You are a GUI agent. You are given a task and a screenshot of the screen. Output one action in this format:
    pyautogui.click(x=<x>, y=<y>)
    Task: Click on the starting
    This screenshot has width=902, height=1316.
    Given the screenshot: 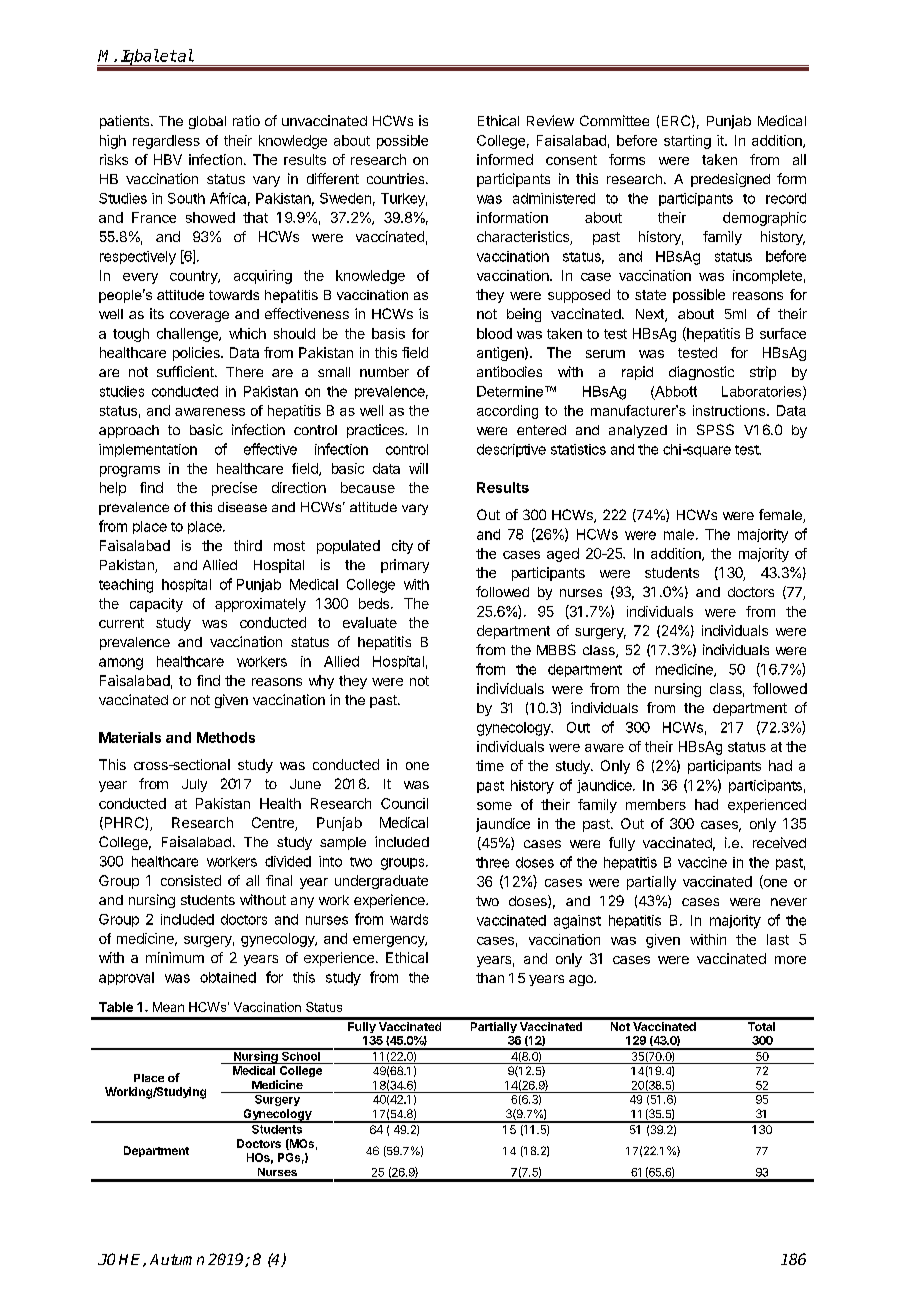 What is the action you would take?
    pyautogui.click(x=687, y=142)
